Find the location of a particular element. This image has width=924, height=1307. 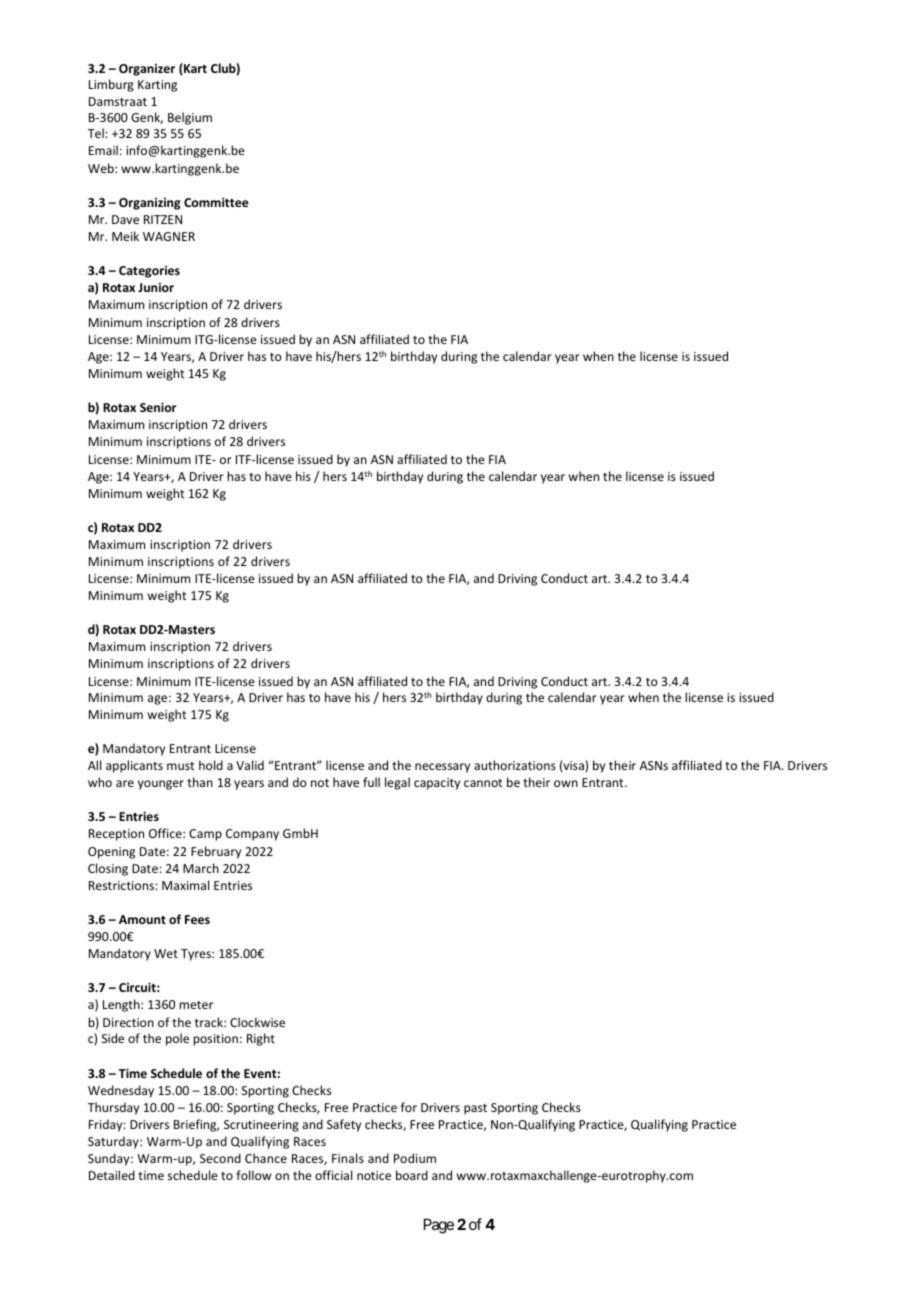

Junior is located at coordinates (156, 287).
